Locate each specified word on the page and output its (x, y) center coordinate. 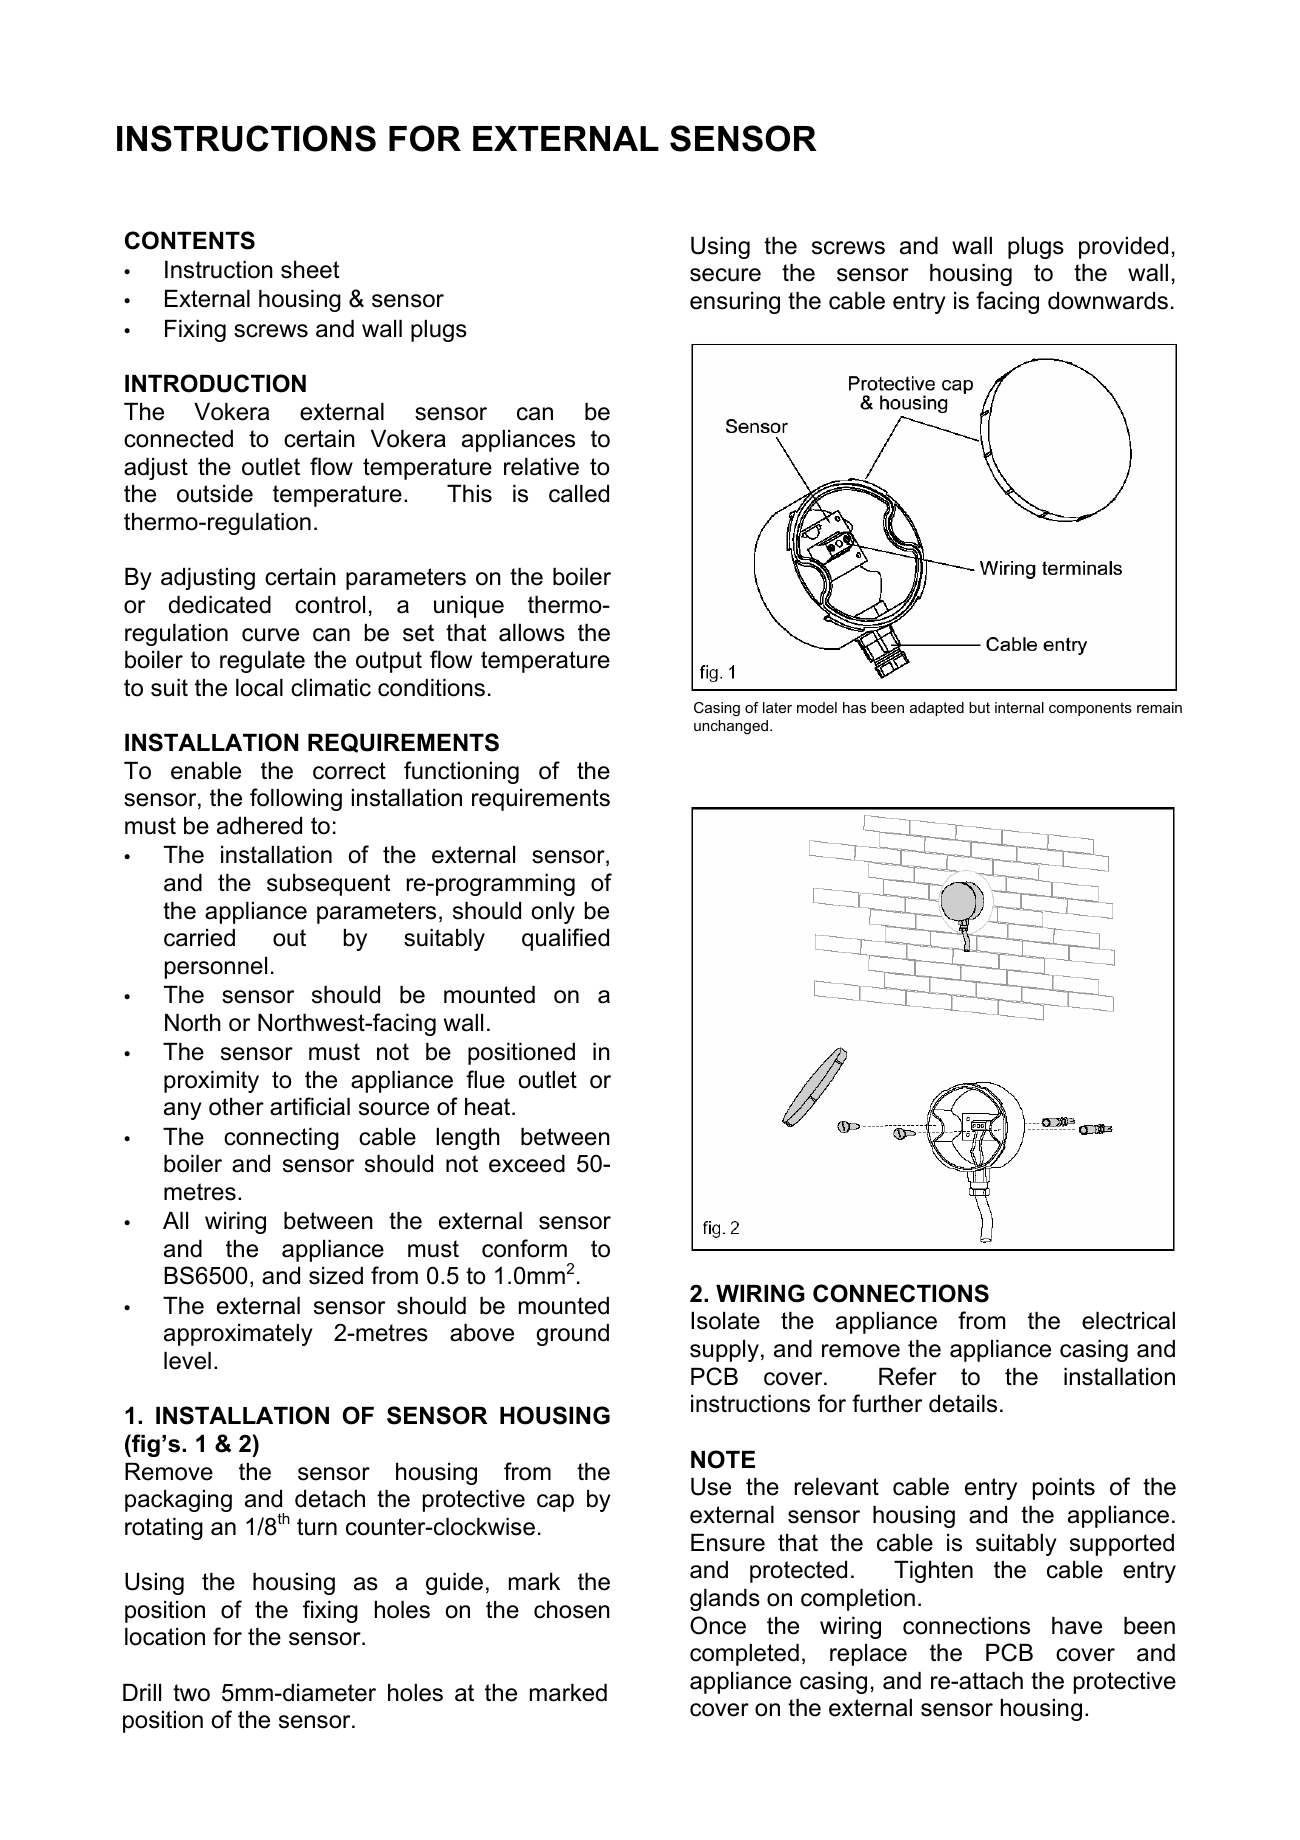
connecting (281, 1139)
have (1077, 1626)
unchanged (731, 727)
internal (1019, 707)
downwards (1108, 301)
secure (725, 275)
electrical (1128, 1321)
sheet (310, 270)
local (259, 688)
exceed (527, 1164)
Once (718, 1625)
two (191, 1693)
